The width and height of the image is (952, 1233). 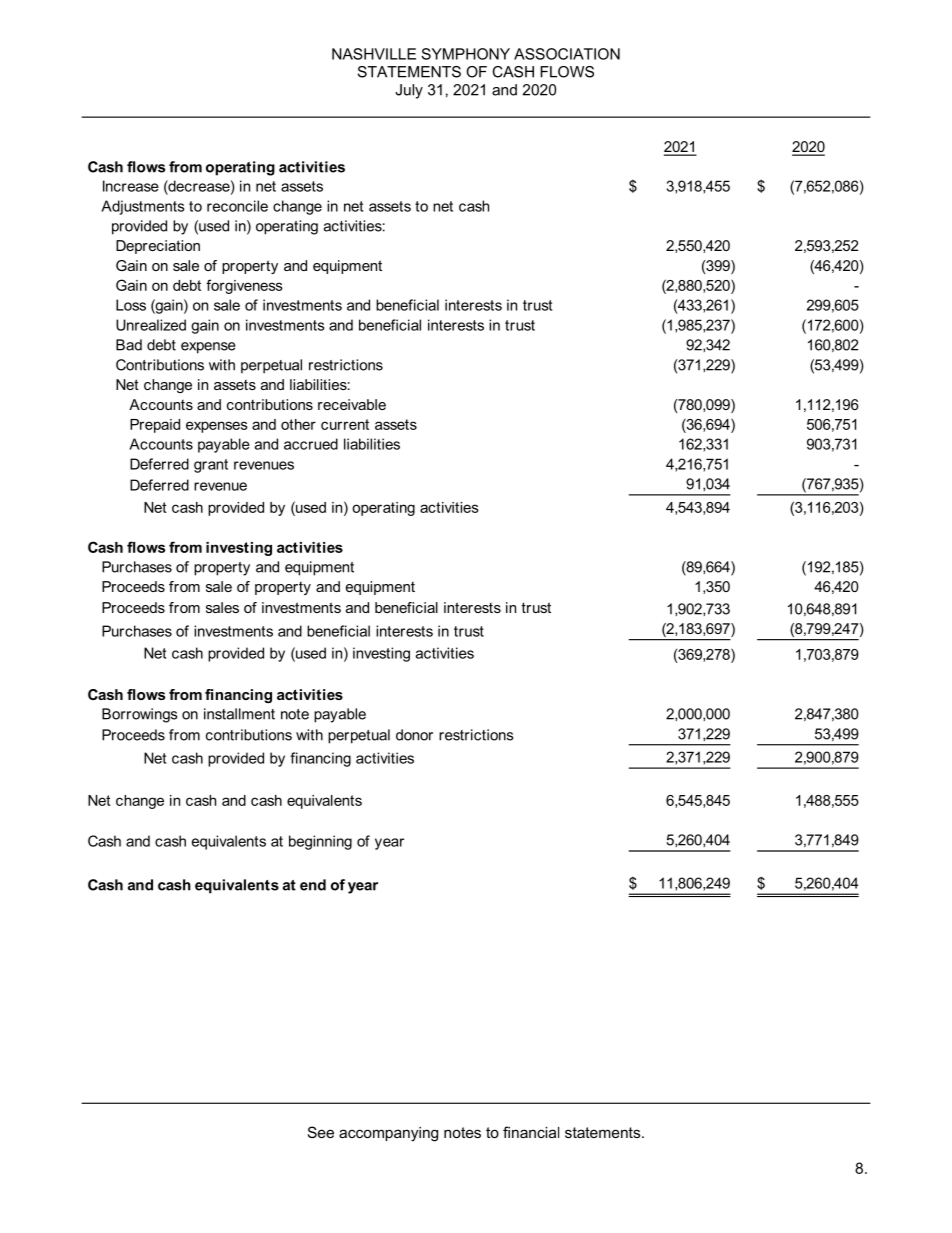 I want to click on installment, so click(x=239, y=714).
